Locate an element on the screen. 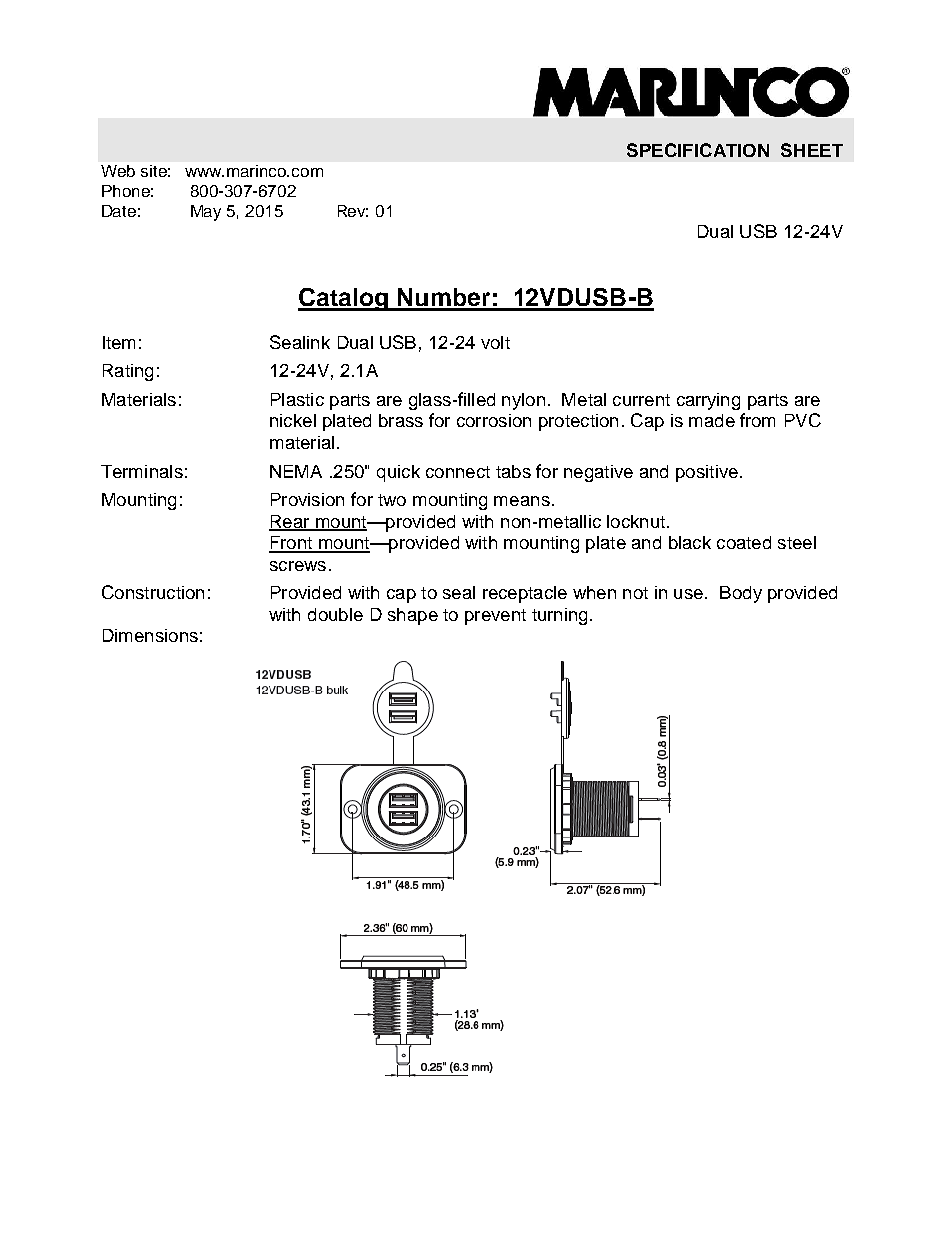 This screenshot has height=1233, width=952. carrying is located at coordinates (708, 401).
